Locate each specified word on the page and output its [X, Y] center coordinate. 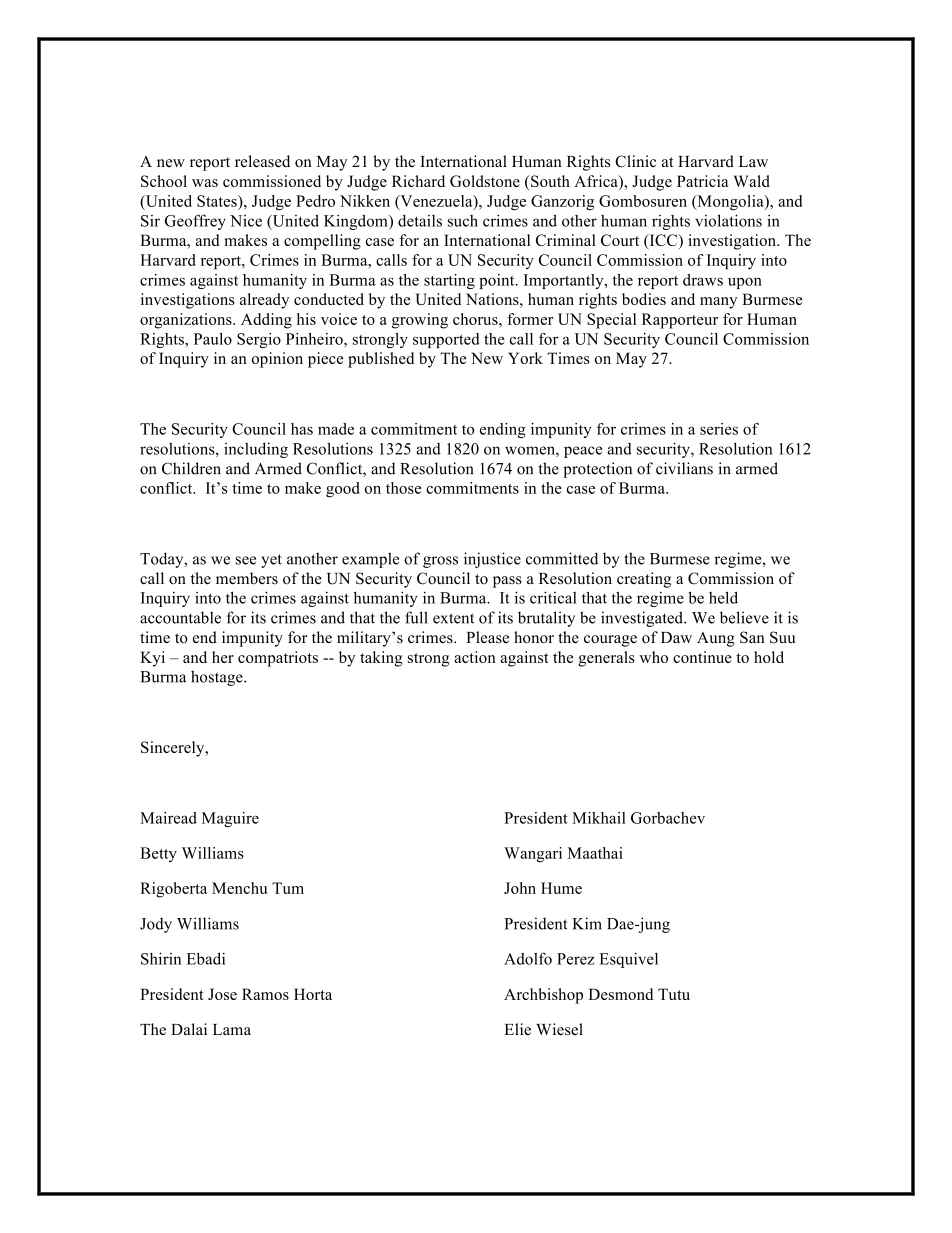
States [218, 201]
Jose [222, 994]
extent [453, 618]
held [723, 597]
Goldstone [485, 181]
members [247, 578]
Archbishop [543, 996]
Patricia [703, 181]
